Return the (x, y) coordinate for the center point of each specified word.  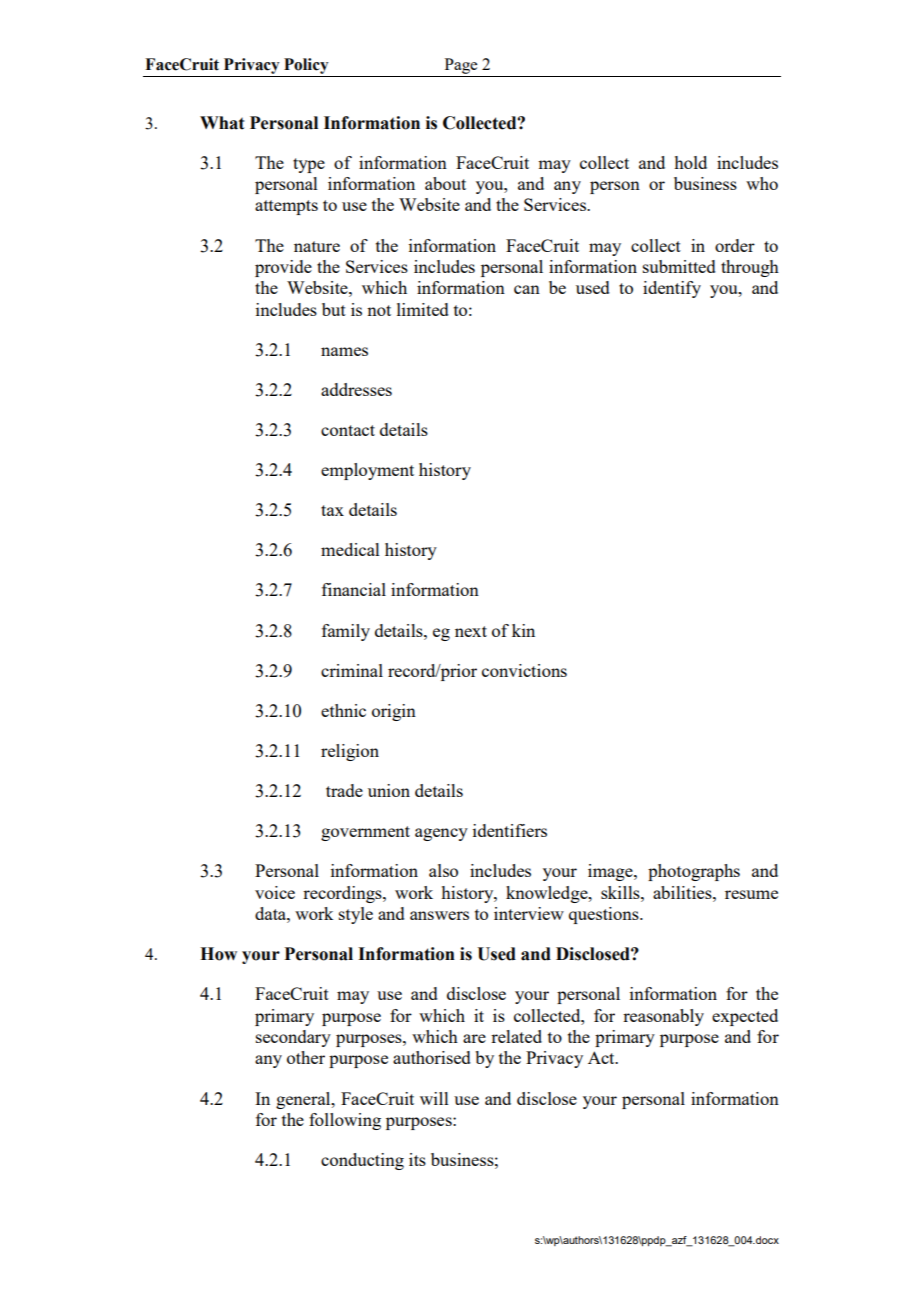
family (346, 632)
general (304, 1100)
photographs (694, 872)
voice (275, 892)
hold (690, 162)
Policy (306, 67)
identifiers (510, 830)
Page (461, 67)
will (434, 1098)
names (344, 351)
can (527, 289)
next (471, 631)
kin (523, 630)
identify (672, 289)
